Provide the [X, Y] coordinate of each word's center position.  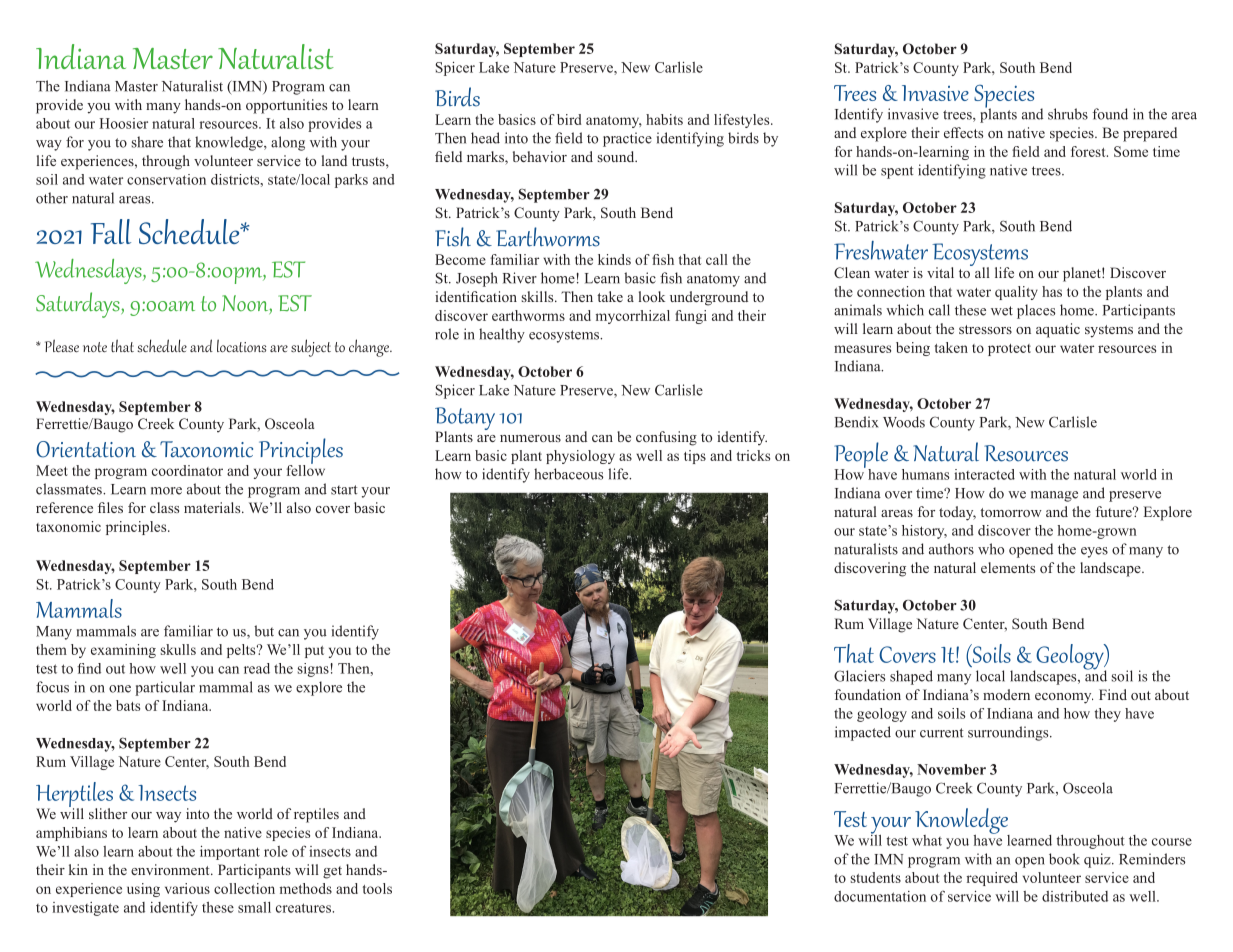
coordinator [187, 470]
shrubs [1068, 114]
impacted [863, 733]
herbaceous [568, 474]
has [1052, 291]
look [652, 296]
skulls [178, 649]
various [187, 888]
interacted [984, 474]
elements [1008, 567]
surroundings [1009, 733]
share [147, 142]
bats [128, 705]
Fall [111, 231]
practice [627, 139]
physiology [580, 457]
